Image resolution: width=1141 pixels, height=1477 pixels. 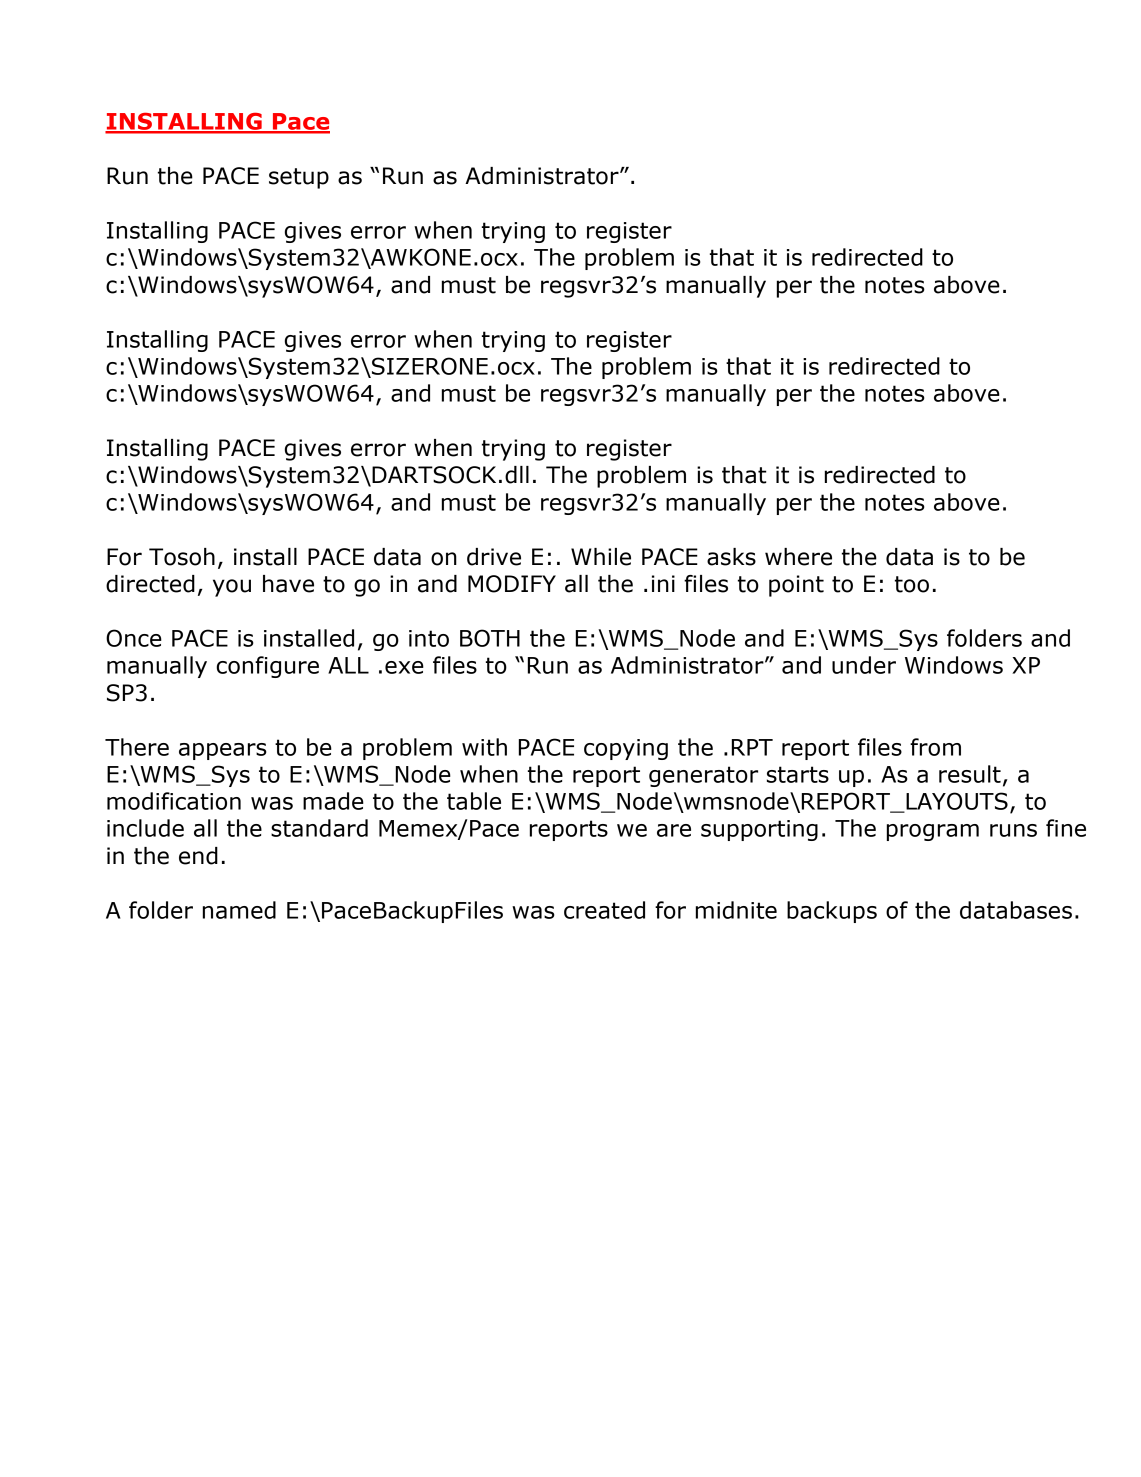 I want to click on While, so click(x=601, y=557).
